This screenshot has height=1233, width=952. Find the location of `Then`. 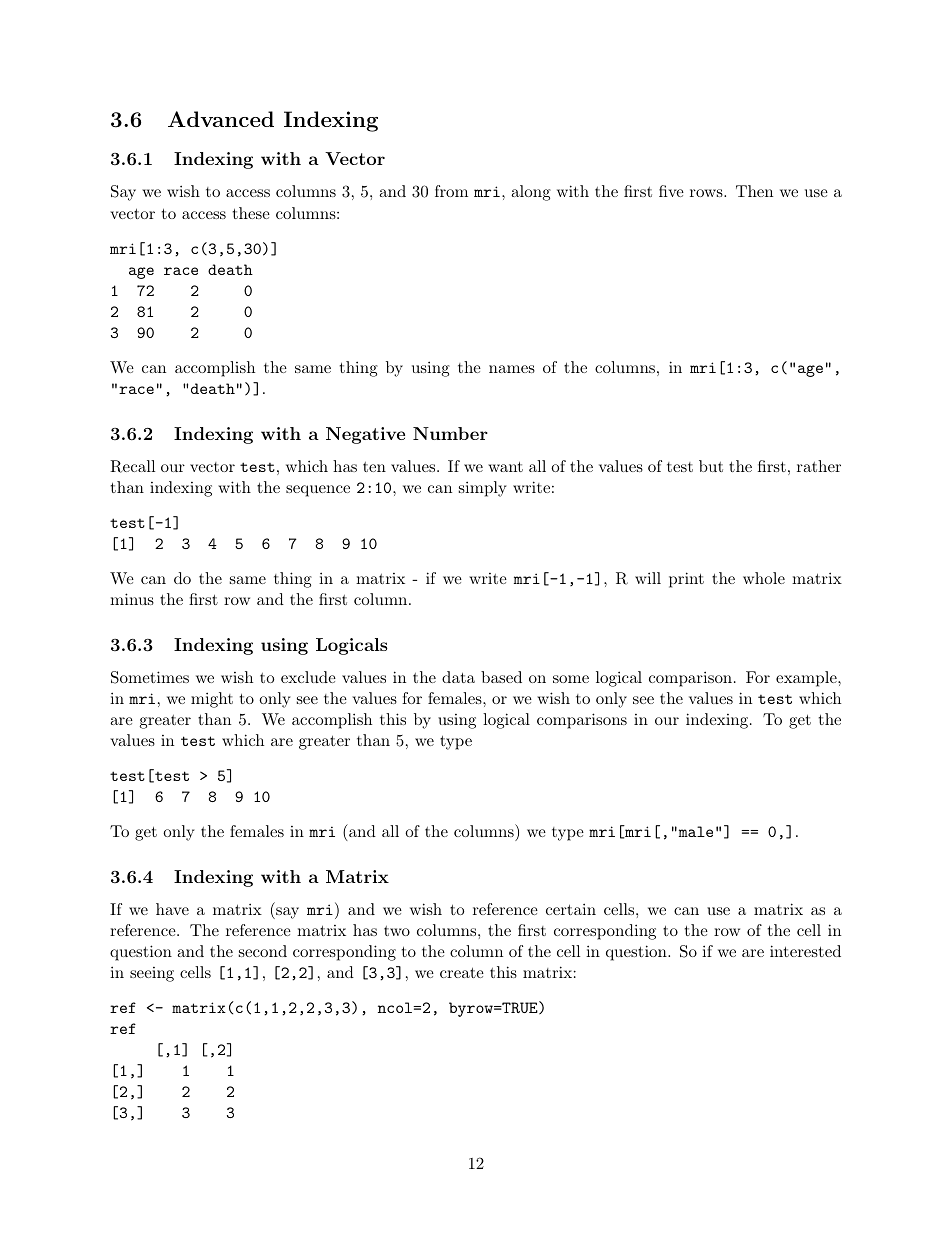

Then is located at coordinates (754, 191).
